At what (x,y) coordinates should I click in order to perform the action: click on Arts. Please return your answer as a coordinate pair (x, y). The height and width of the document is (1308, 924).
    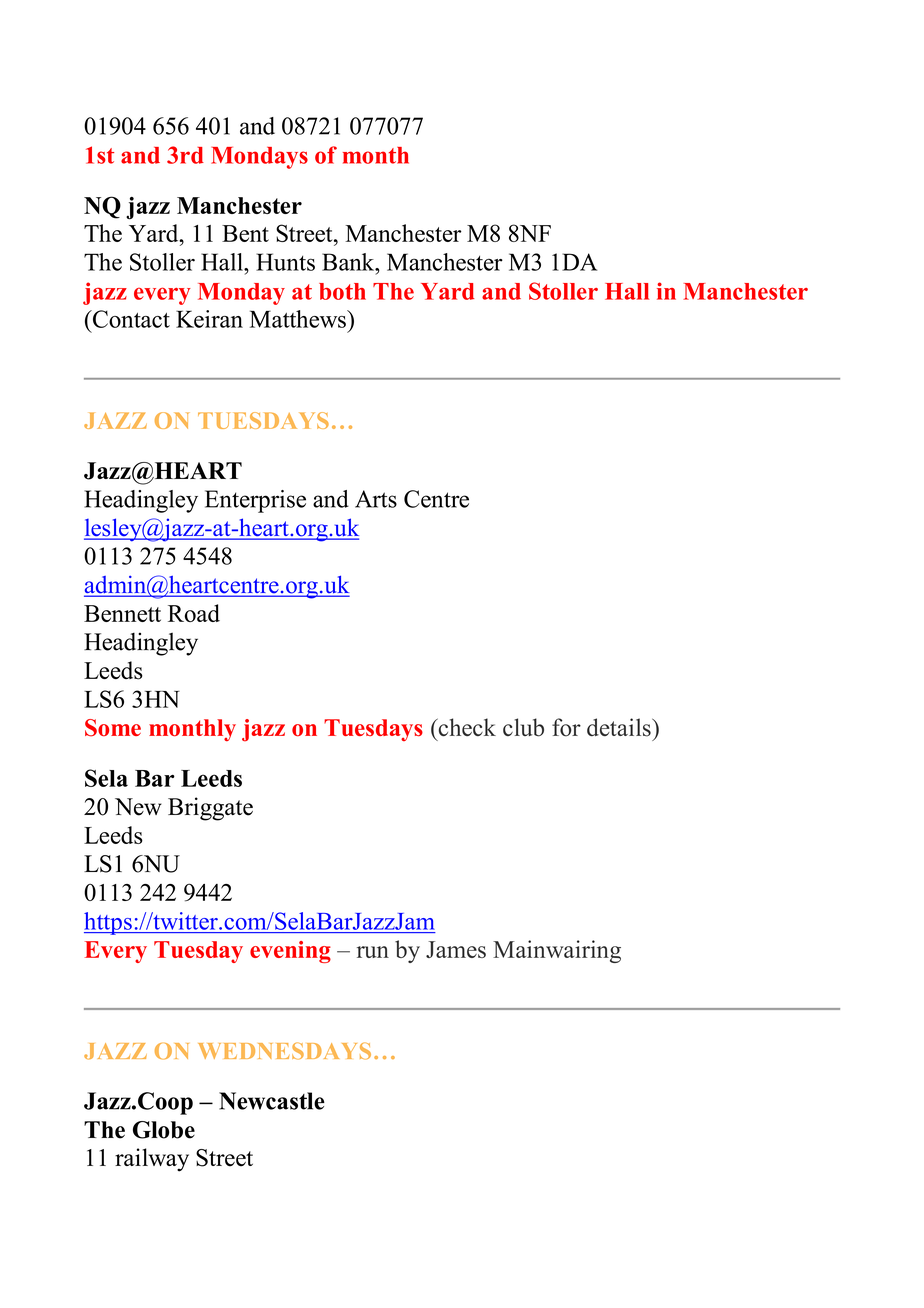
    Looking at the image, I should click on (376, 499).
